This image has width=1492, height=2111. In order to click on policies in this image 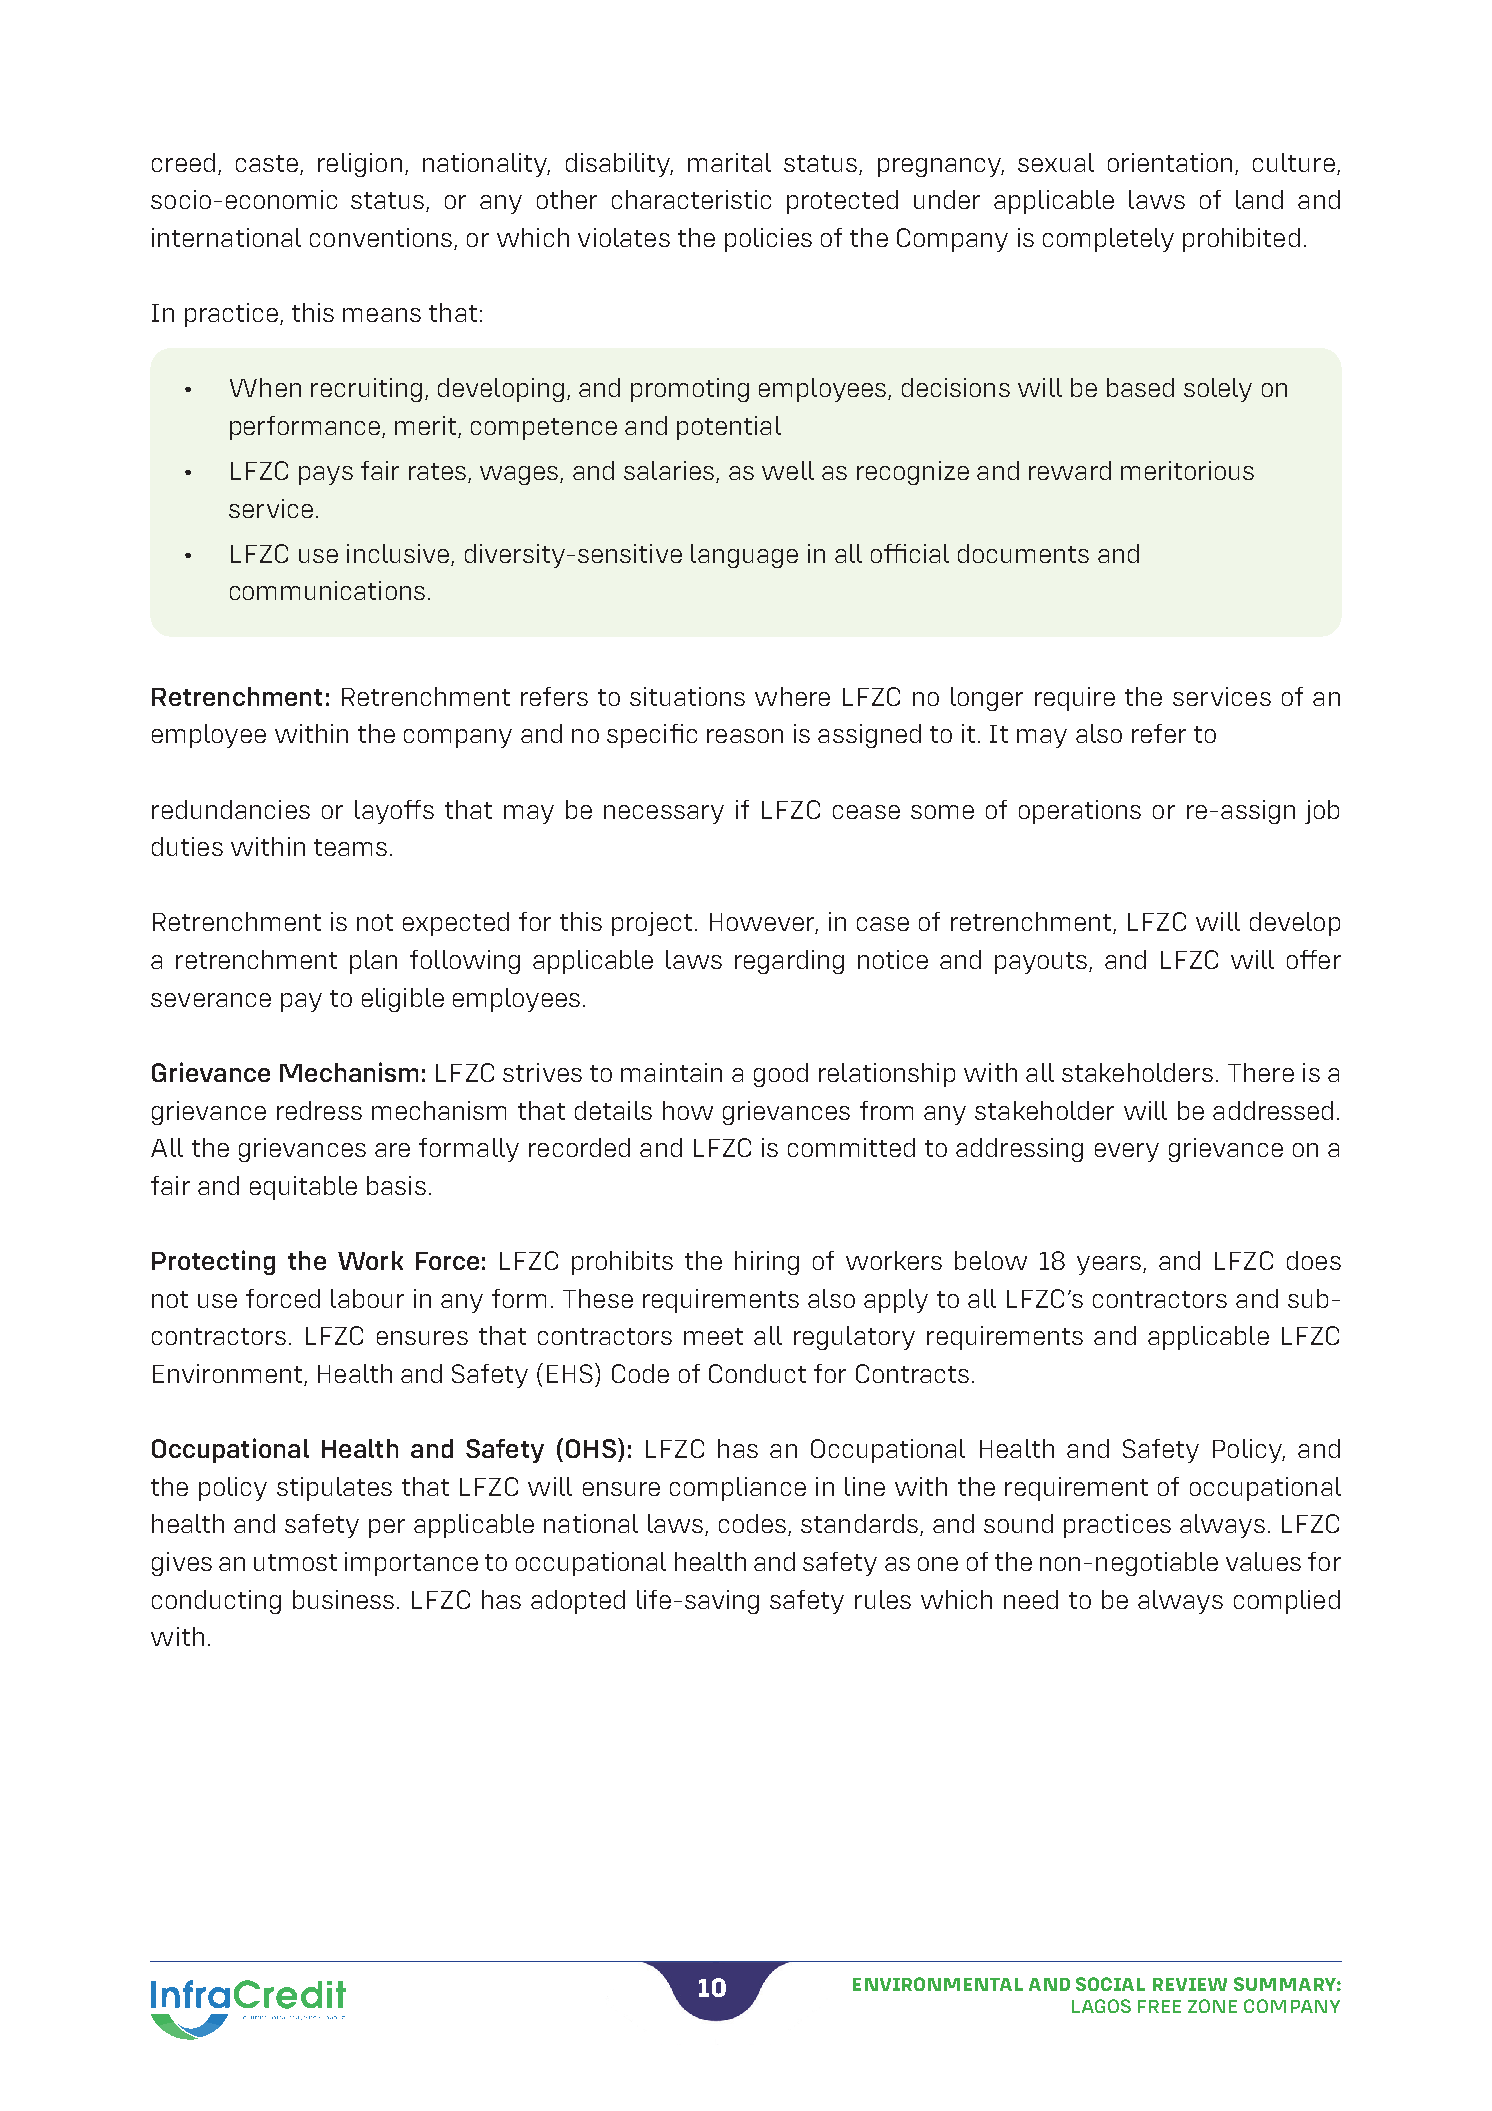, I will do `click(768, 240)`.
